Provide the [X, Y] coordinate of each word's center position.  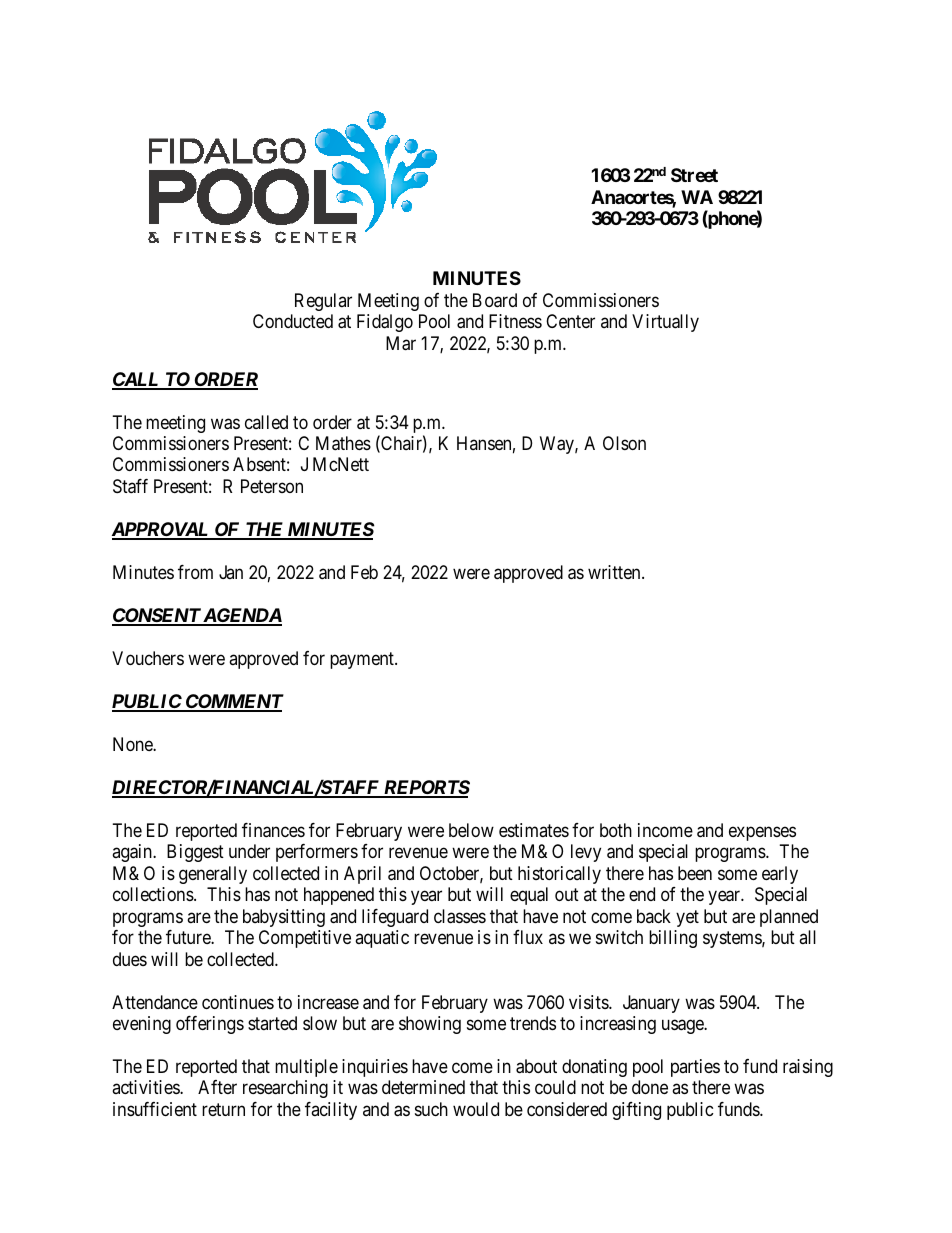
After [217, 1087]
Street [694, 175]
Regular [323, 302]
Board [495, 300]
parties [695, 1068]
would [476, 1109]
